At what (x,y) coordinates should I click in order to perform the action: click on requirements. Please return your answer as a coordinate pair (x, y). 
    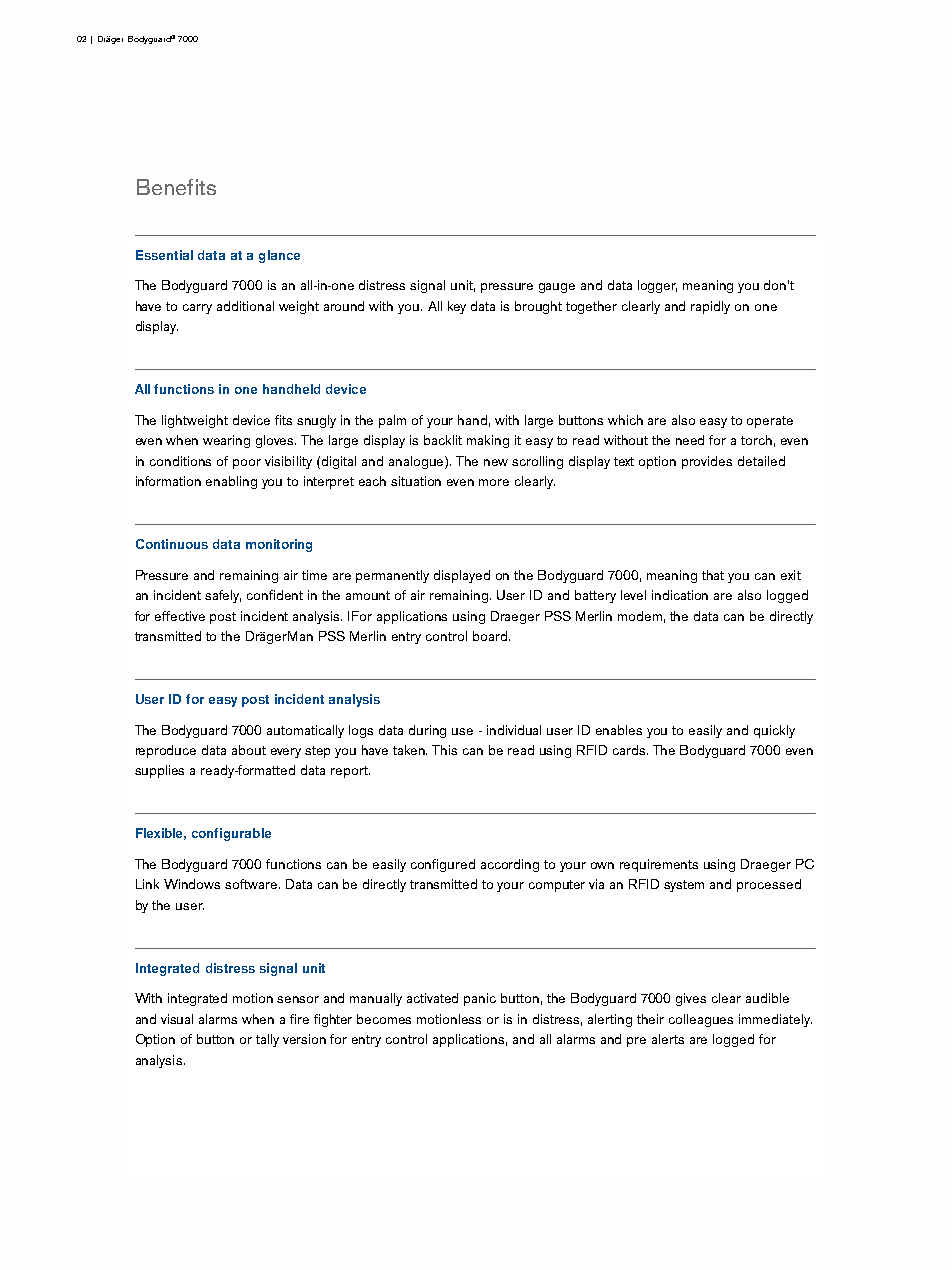
    Looking at the image, I should click on (659, 865).
